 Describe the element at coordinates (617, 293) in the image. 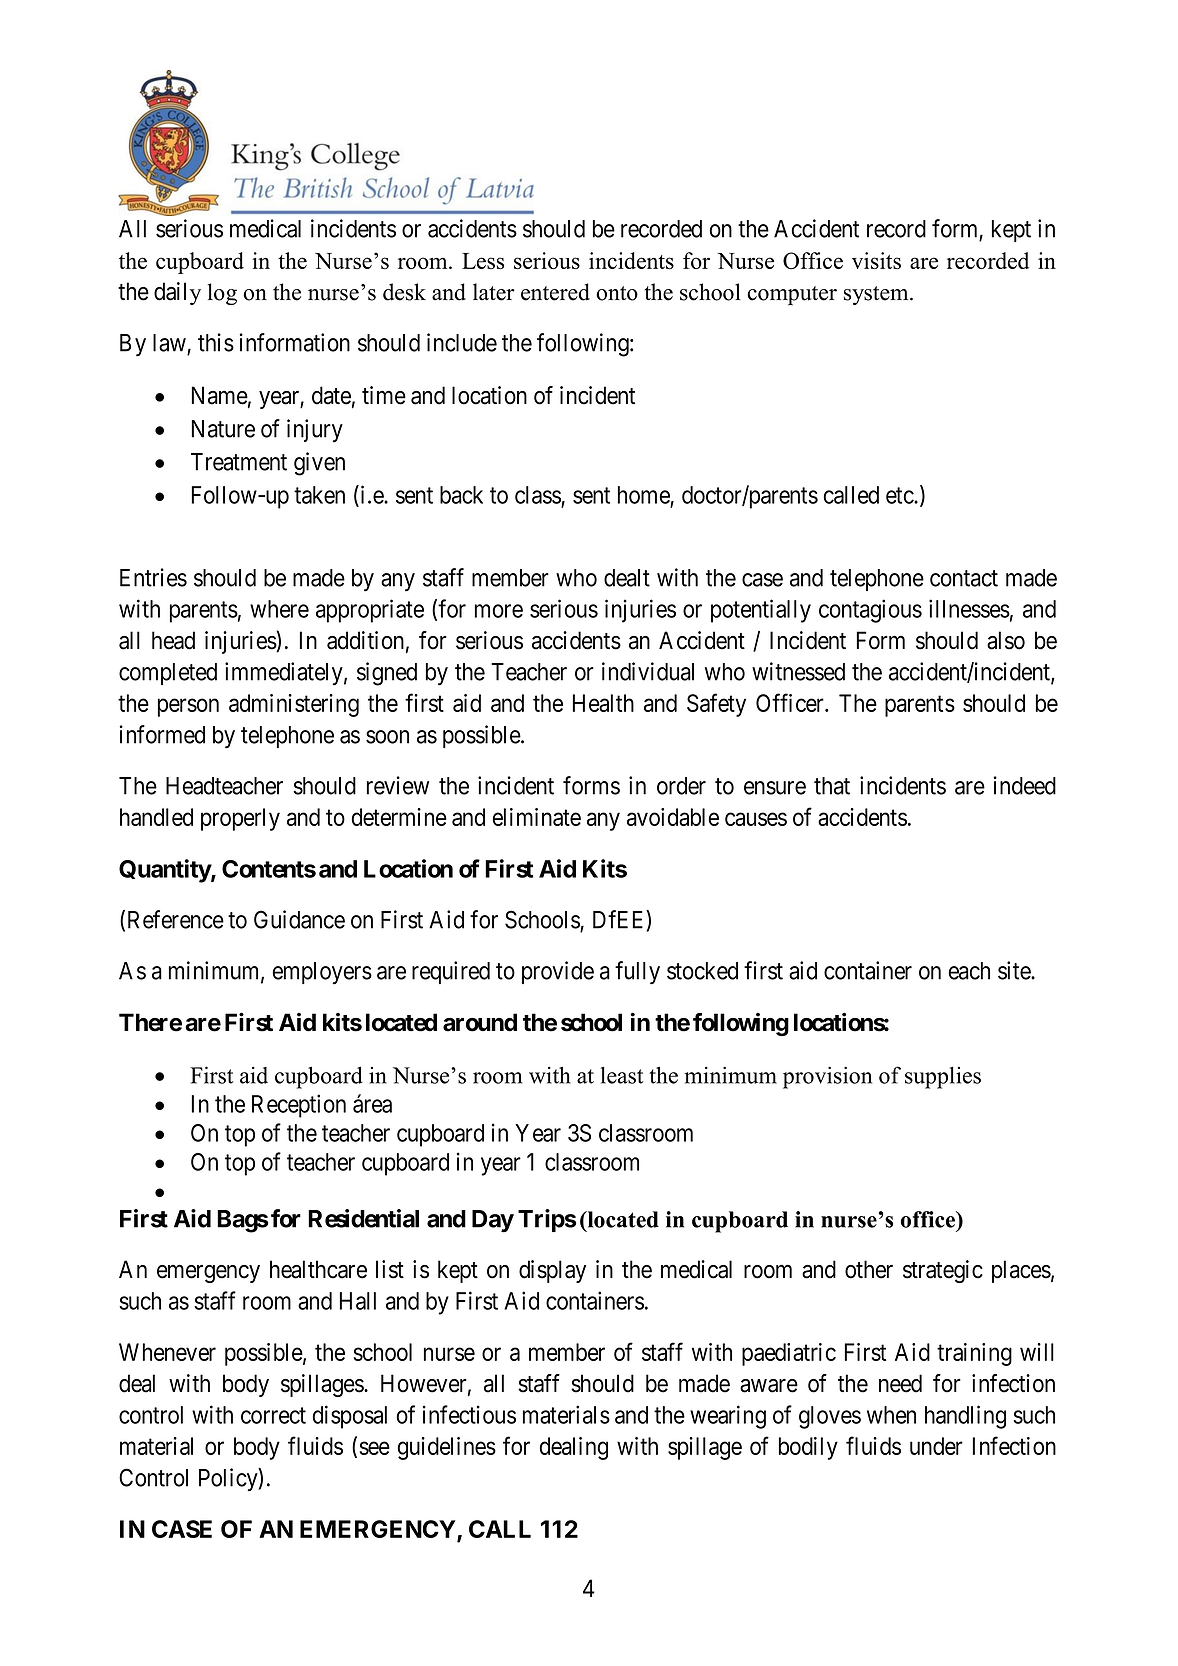

I see `onto` at that location.
